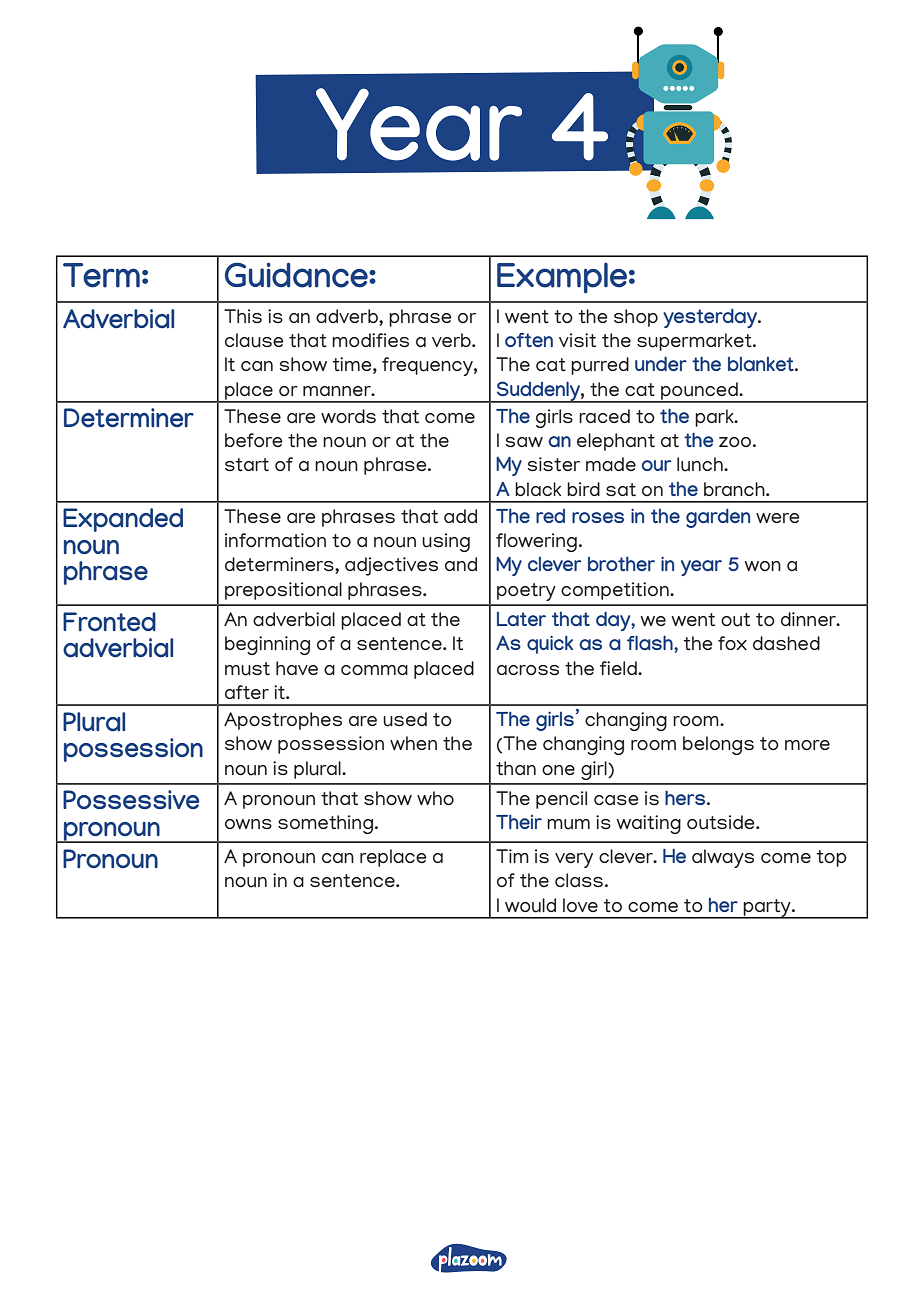 The image size is (924, 1308). What do you see at coordinates (283, 591) in the document?
I see `prepositional` at bounding box center [283, 591].
